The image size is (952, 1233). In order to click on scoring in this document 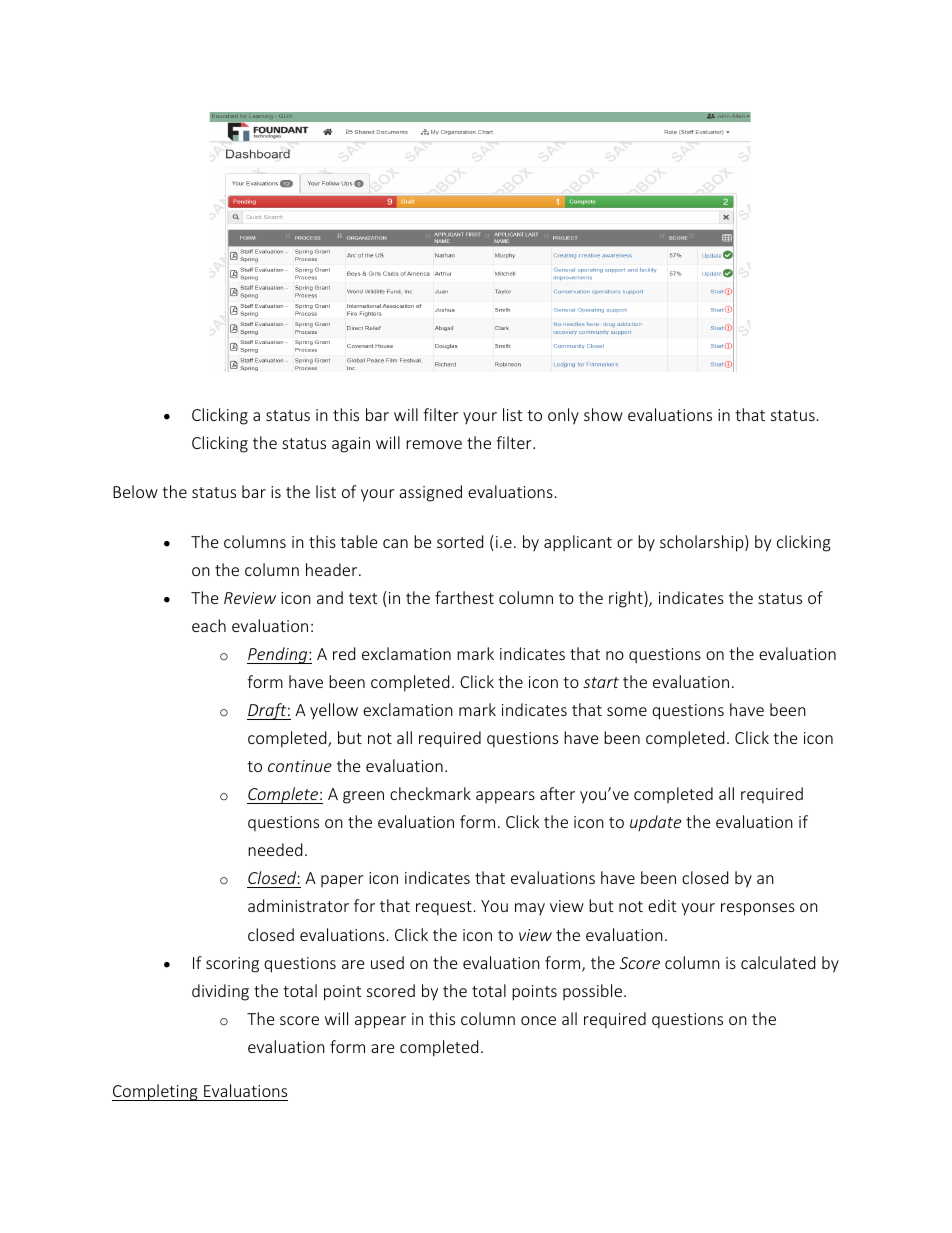, I will do `click(232, 965)`.
